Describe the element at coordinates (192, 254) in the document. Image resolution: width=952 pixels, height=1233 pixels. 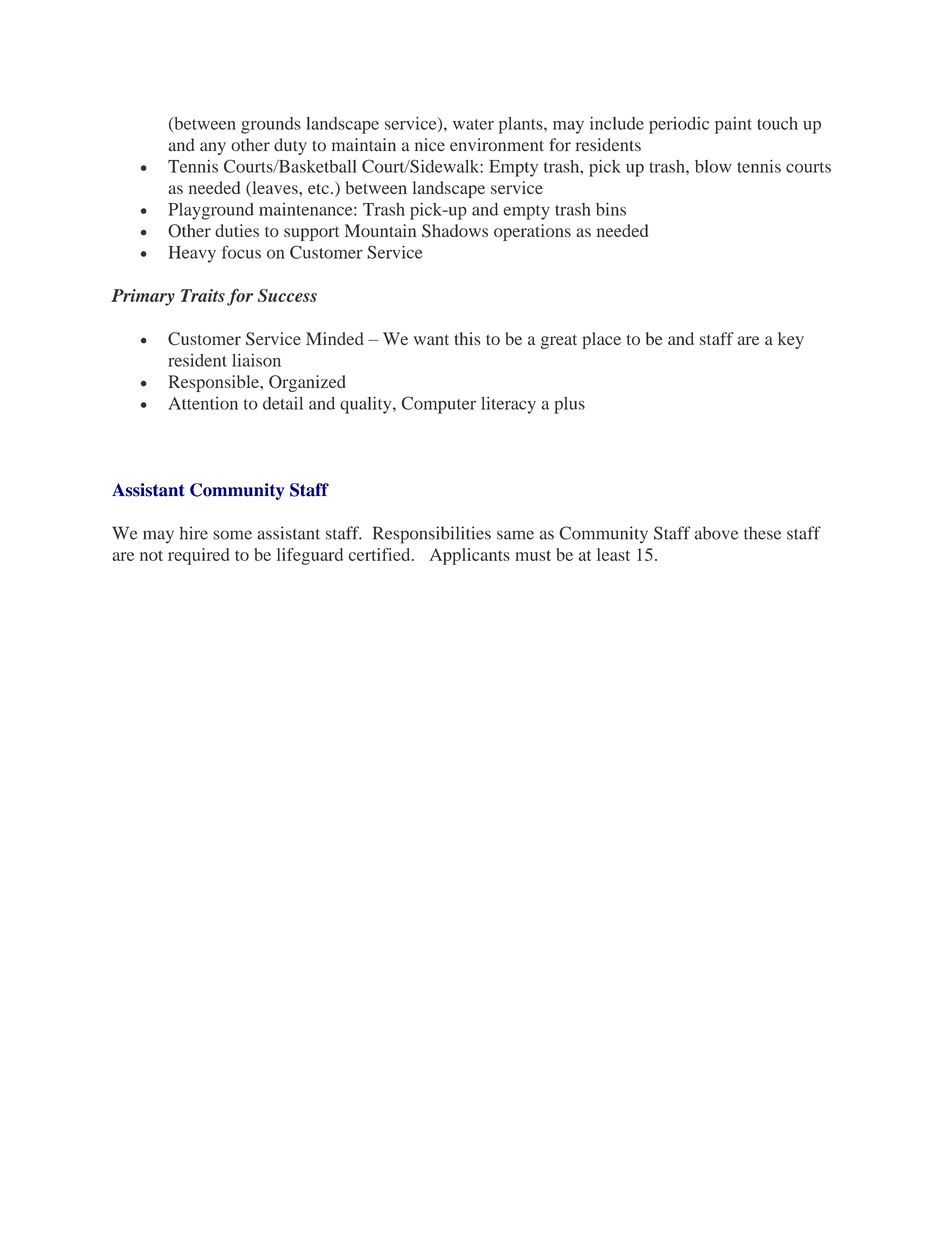
I see `Heavy` at that location.
